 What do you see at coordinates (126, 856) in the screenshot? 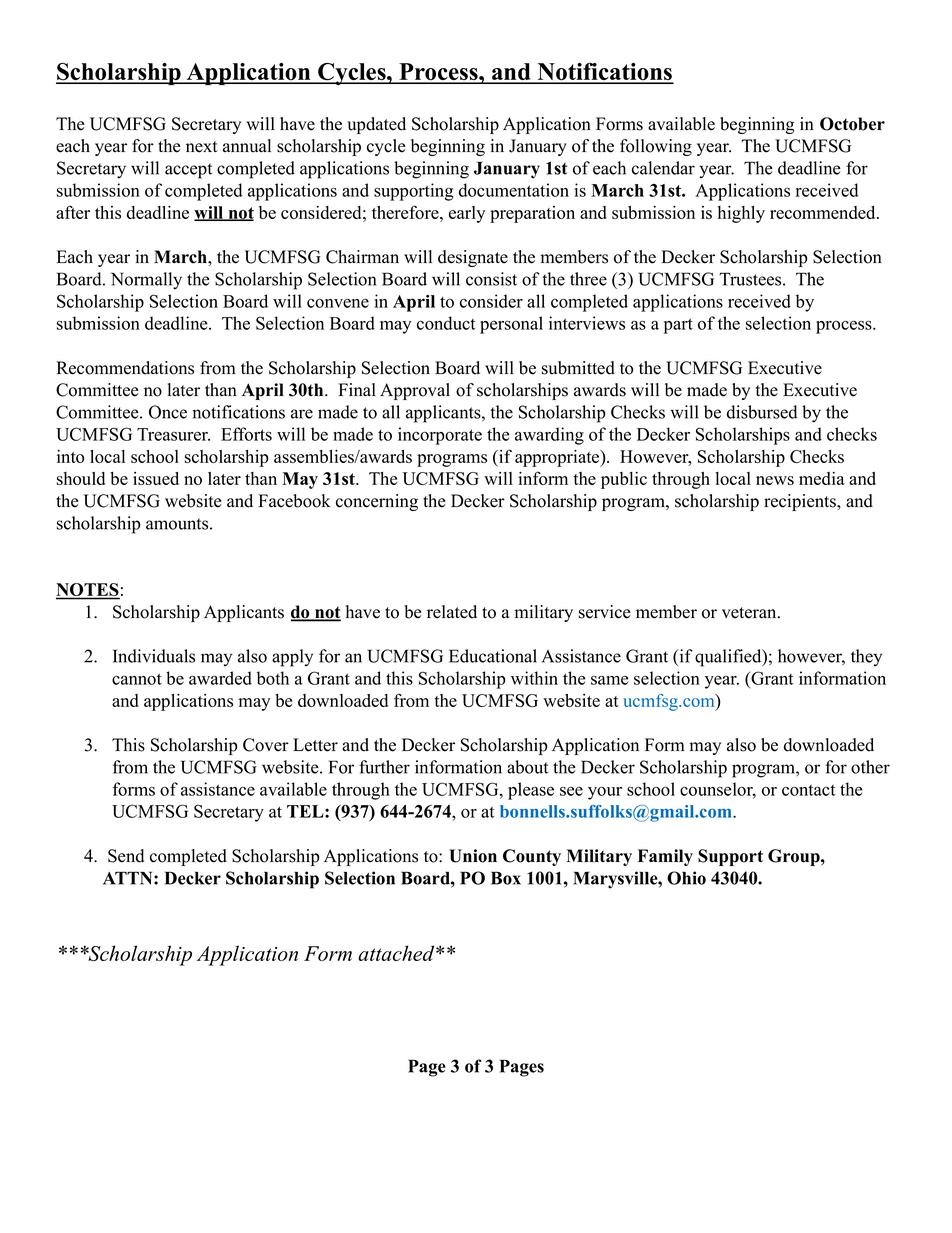
I see `Send` at bounding box center [126, 856].
